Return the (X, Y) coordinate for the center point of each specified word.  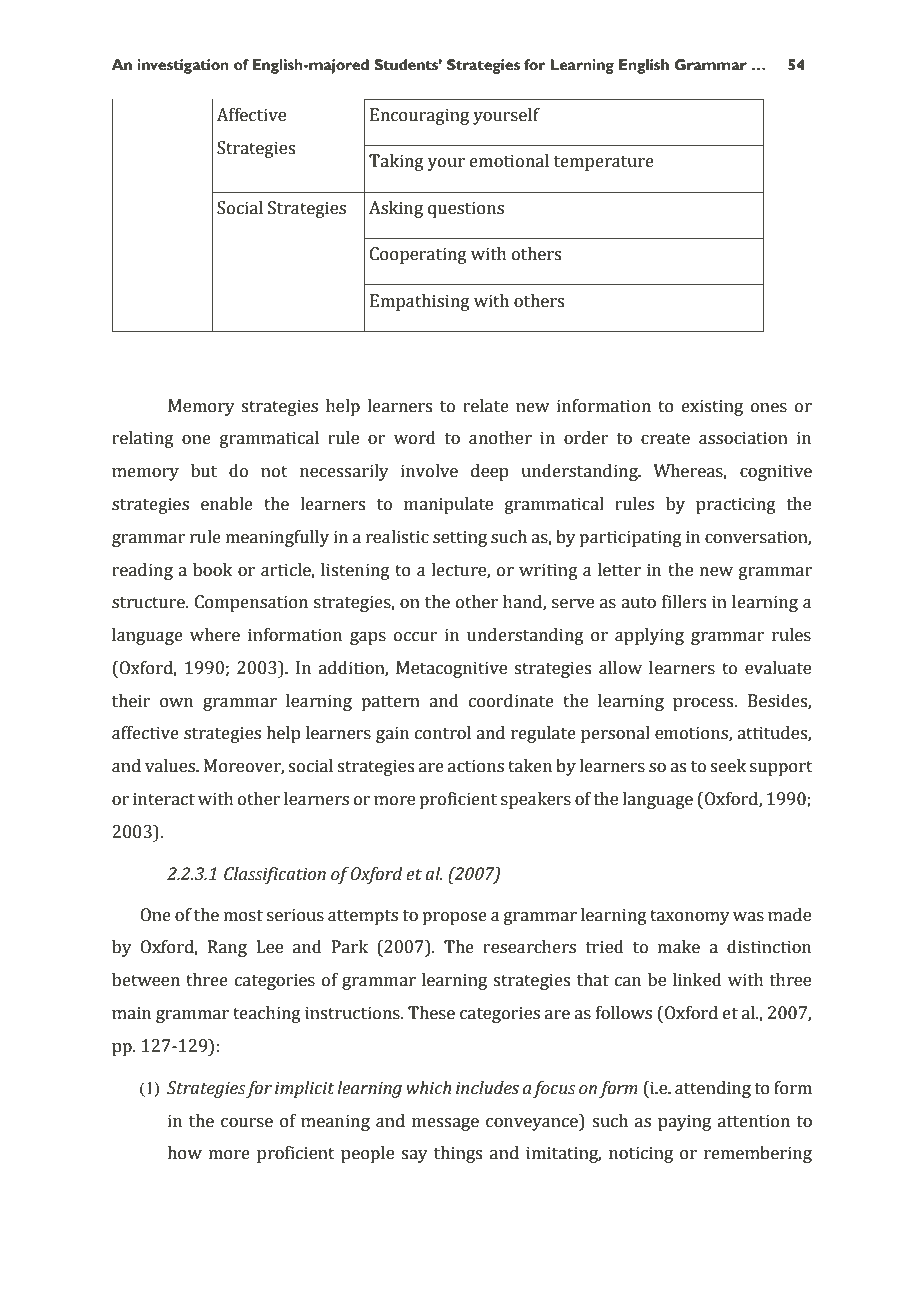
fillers (684, 602)
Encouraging (419, 116)
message (445, 1124)
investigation (183, 66)
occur (415, 637)
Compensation (251, 603)
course (247, 1123)
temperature (604, 163)
